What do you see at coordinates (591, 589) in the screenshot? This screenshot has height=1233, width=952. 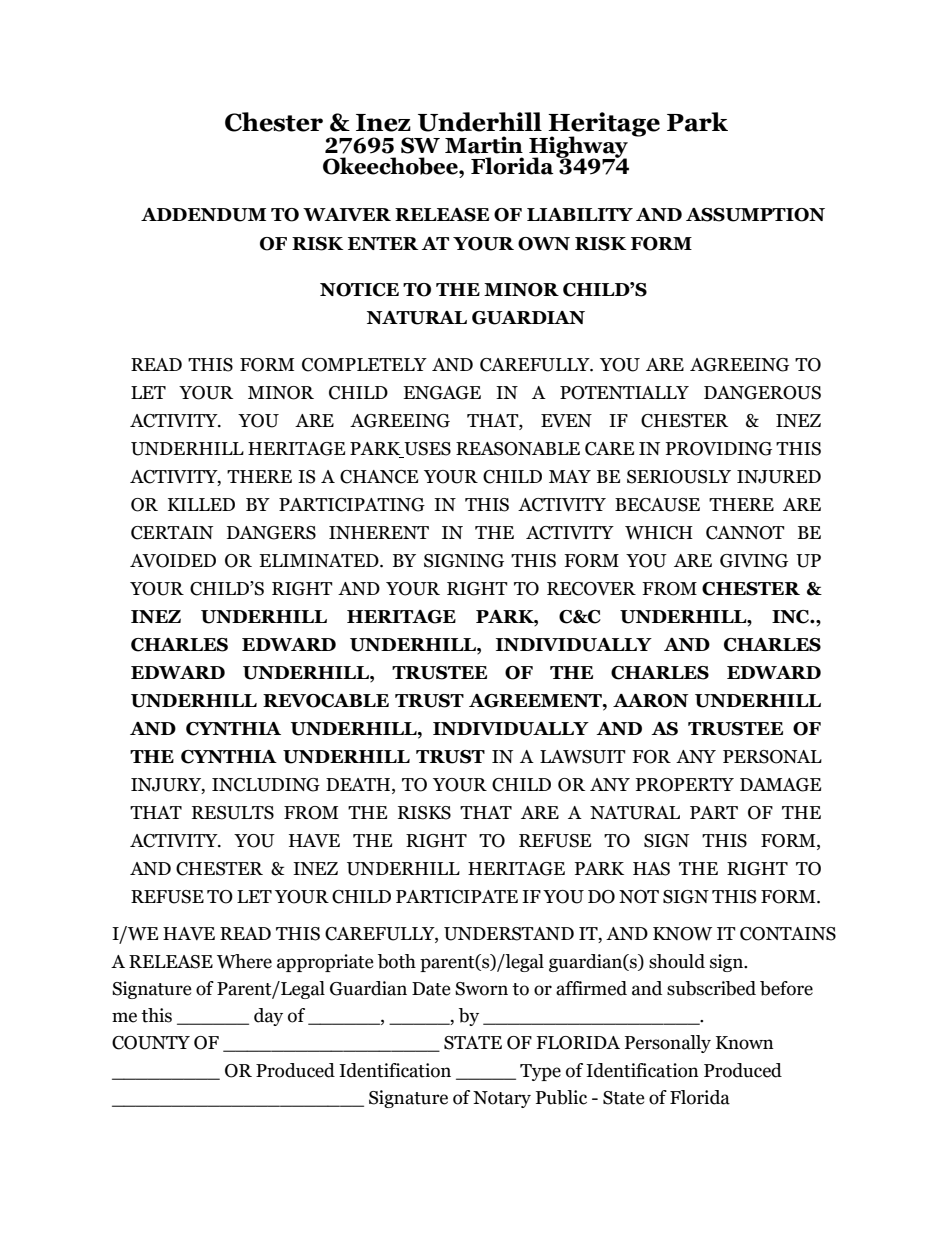 I see `RECOVER` at bounding box center [591, 589].
